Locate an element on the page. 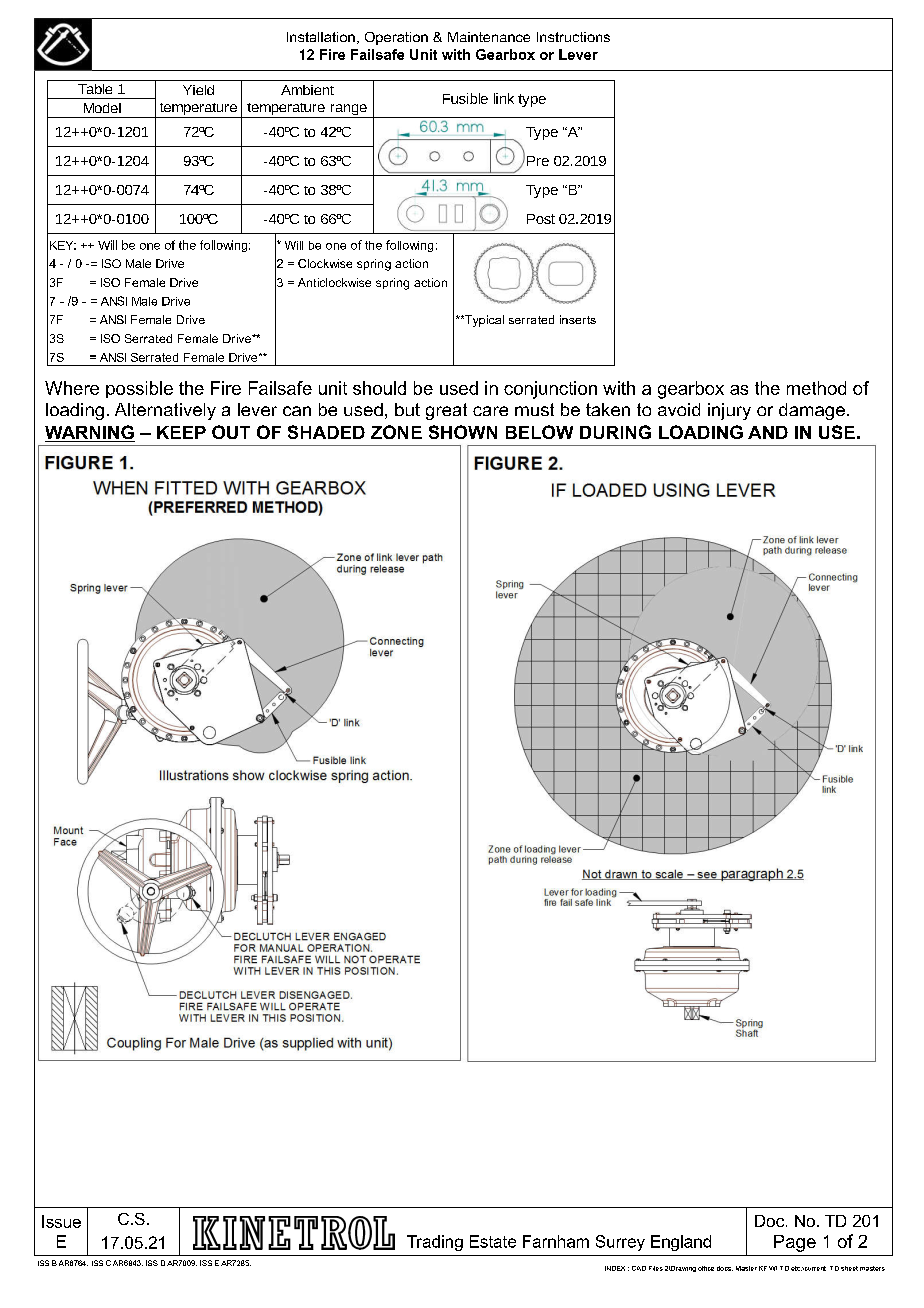 Image resolution: width=924 pixels, height=1308 pixels. Issue is located at coordinates (61, 1221).
